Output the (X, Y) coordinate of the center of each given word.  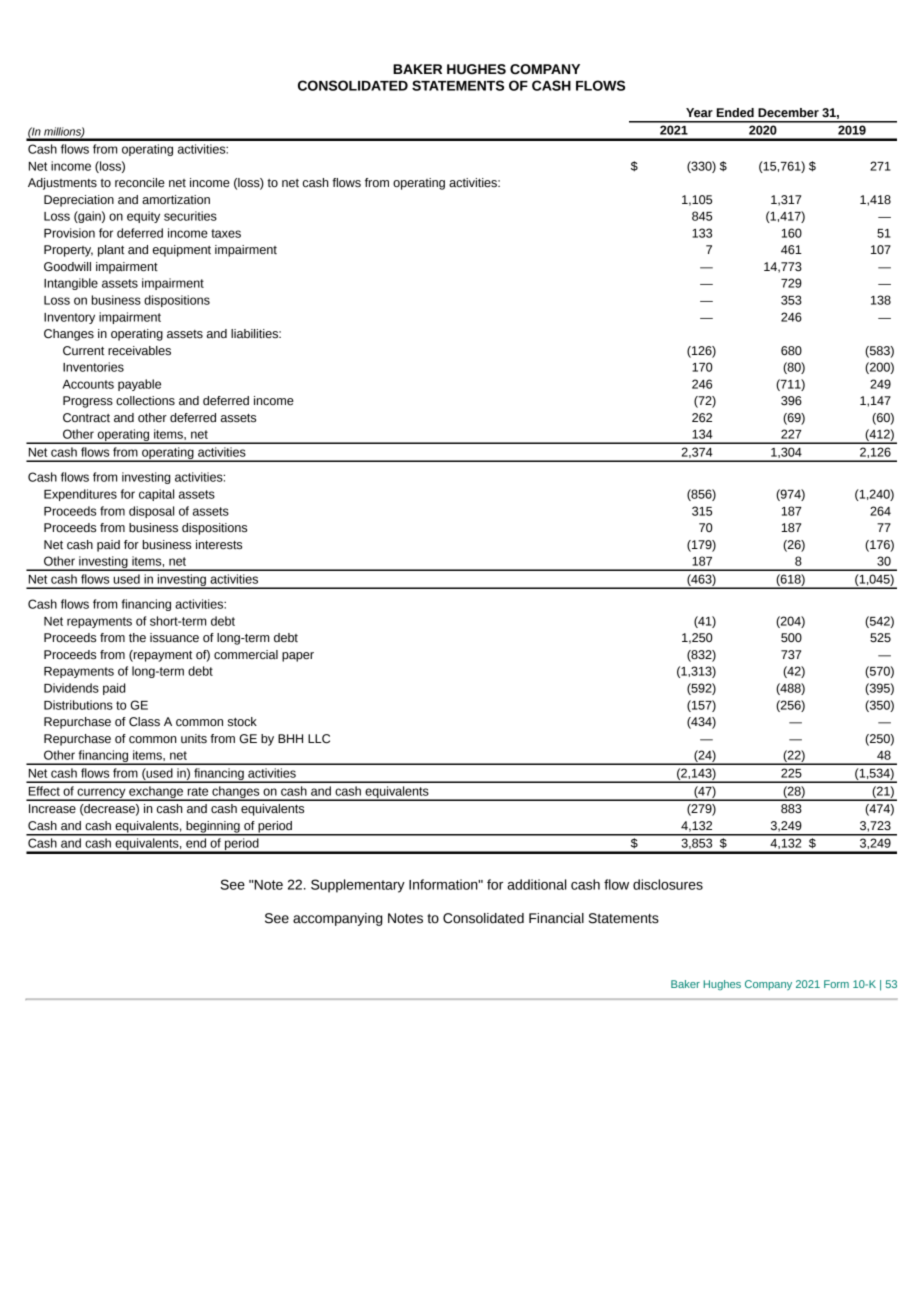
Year (699, 113)
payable (139, 385)
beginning (213, 828)
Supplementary (358, 886)
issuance (174, 638)
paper (298, 657)
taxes (226, 233)
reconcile (140, 183)
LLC (319, 739)
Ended (735, 113)
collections (145, 401)
